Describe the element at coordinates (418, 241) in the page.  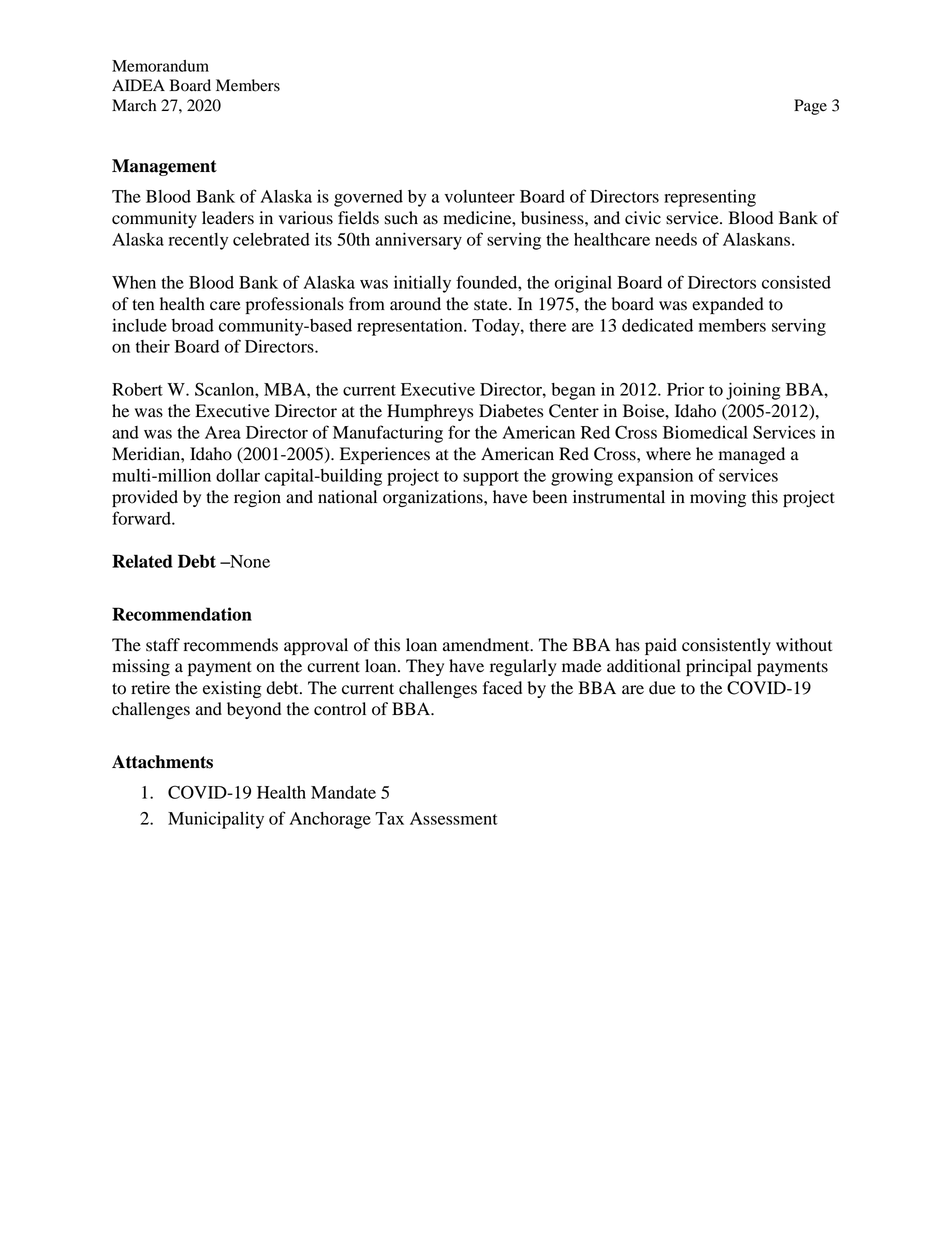
I see `anniversary` at that location.
